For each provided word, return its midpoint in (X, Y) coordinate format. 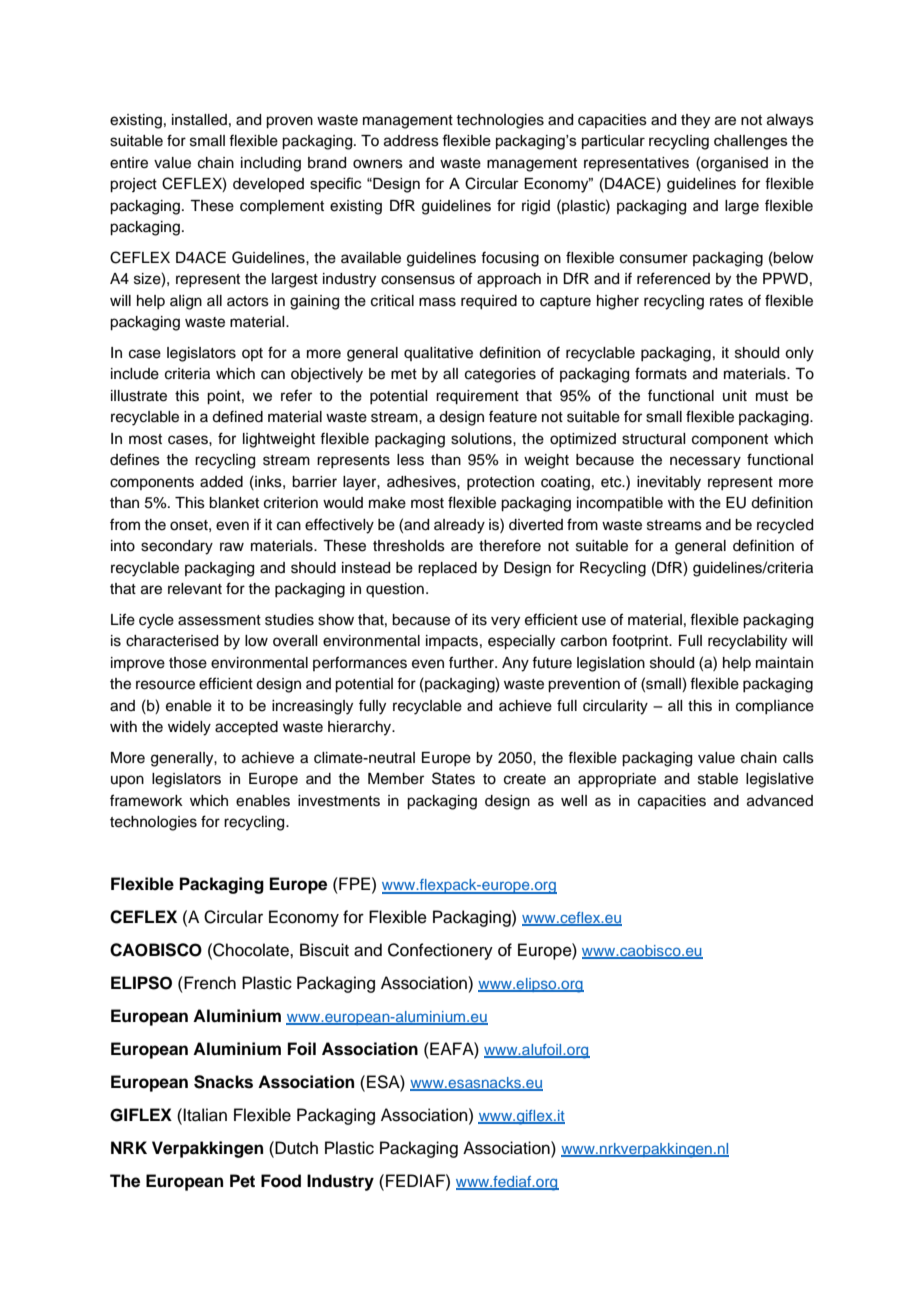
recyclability (747, 642)
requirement (477, 397)
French (209, 983)
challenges (751, 142)
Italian (205, 1115)
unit (735, 395)
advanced (780, 801)
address (411, 141)
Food (281, 1181)
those (188, 663)
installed (199, 120)
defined (237, 416)
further (472, 662)
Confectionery (440, 951)
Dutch (295, 1148)
